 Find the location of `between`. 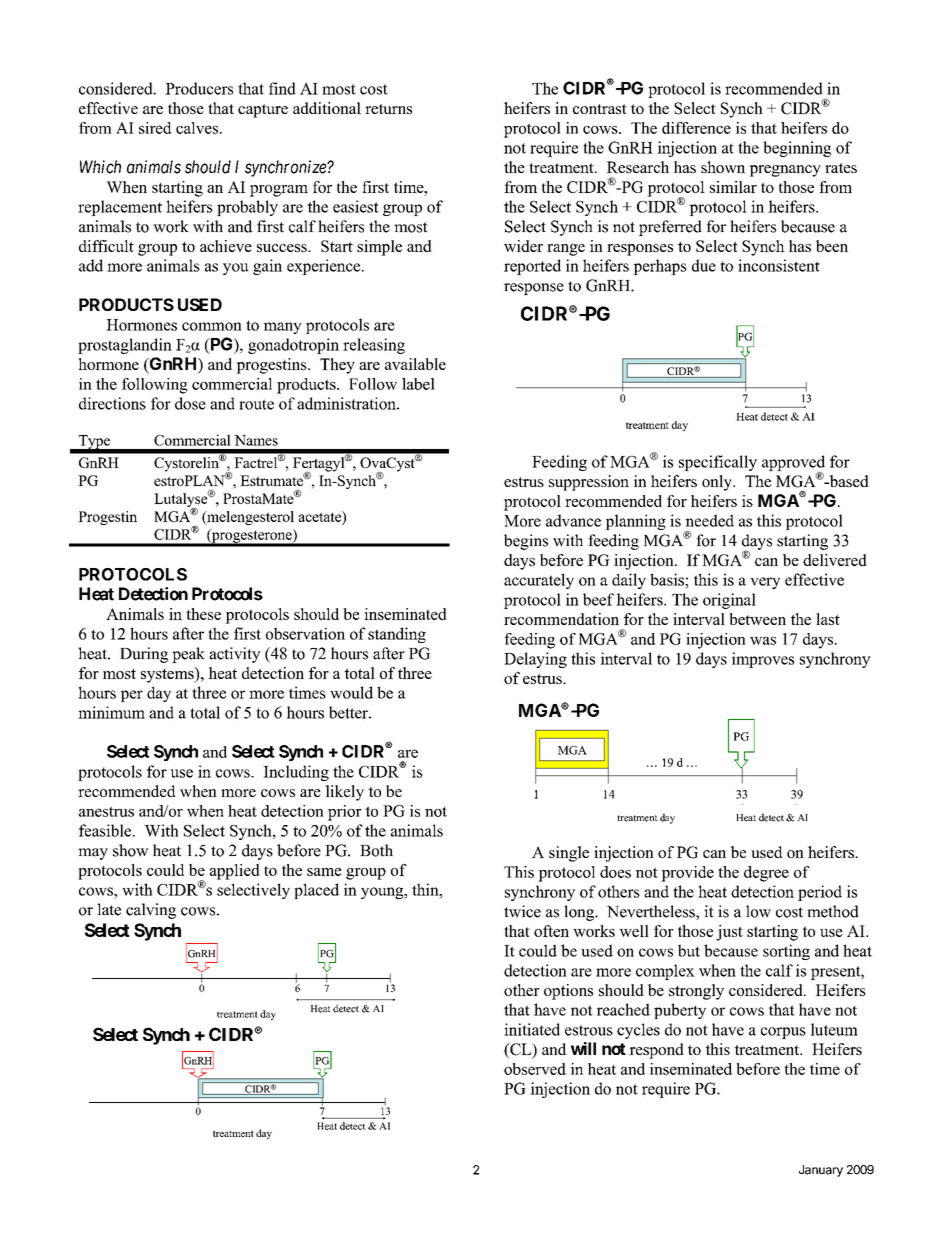

between is located at coordinates (757, 619).
